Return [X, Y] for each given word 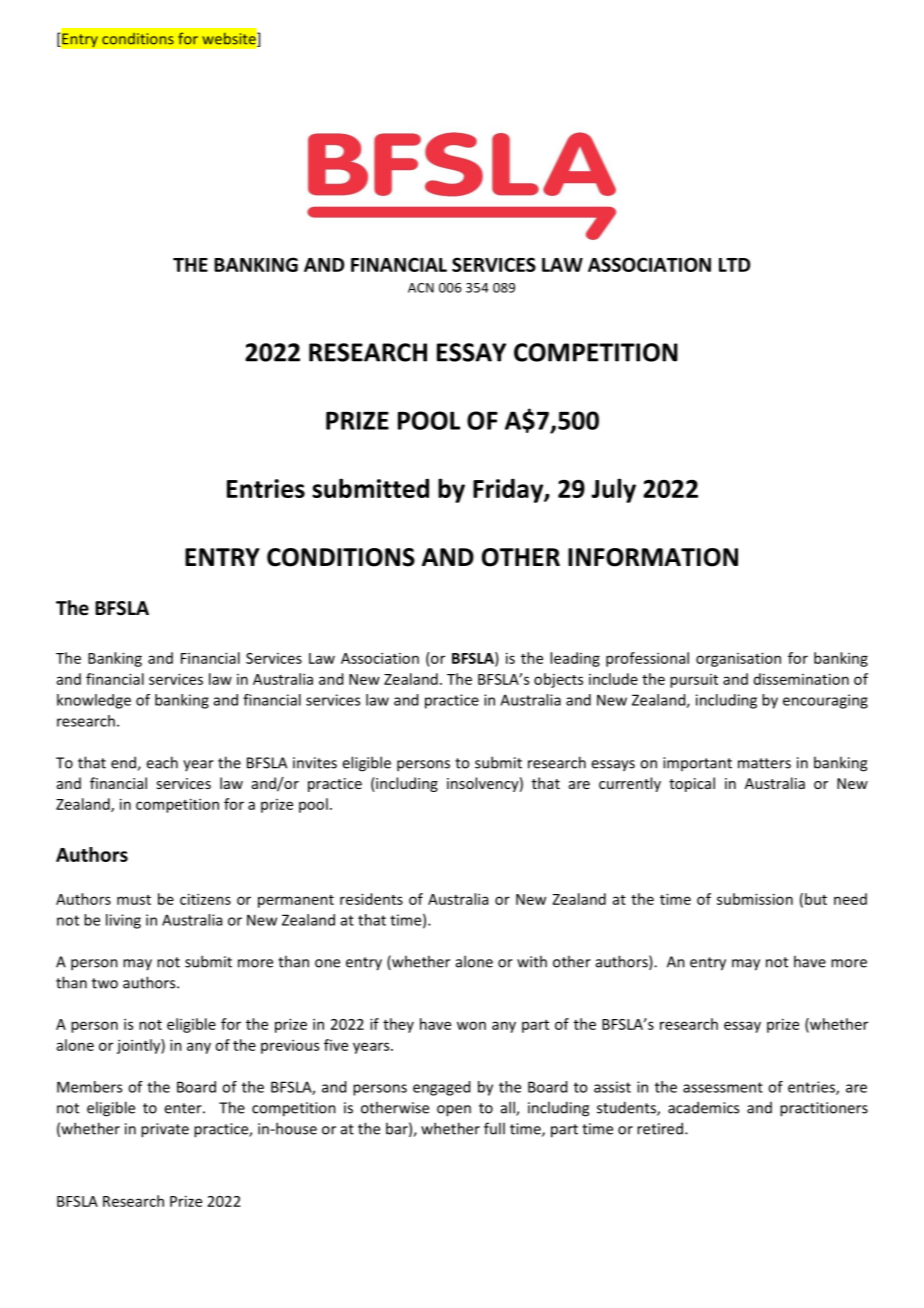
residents [371, 899]
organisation [738, 659]
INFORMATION [653, 557]
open [454, 1111]
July [613, 490]
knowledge [94, 701]
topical [692, 784]
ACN [421, 288]
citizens [205, 899]
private [165, 1130]
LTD [734, 265]
